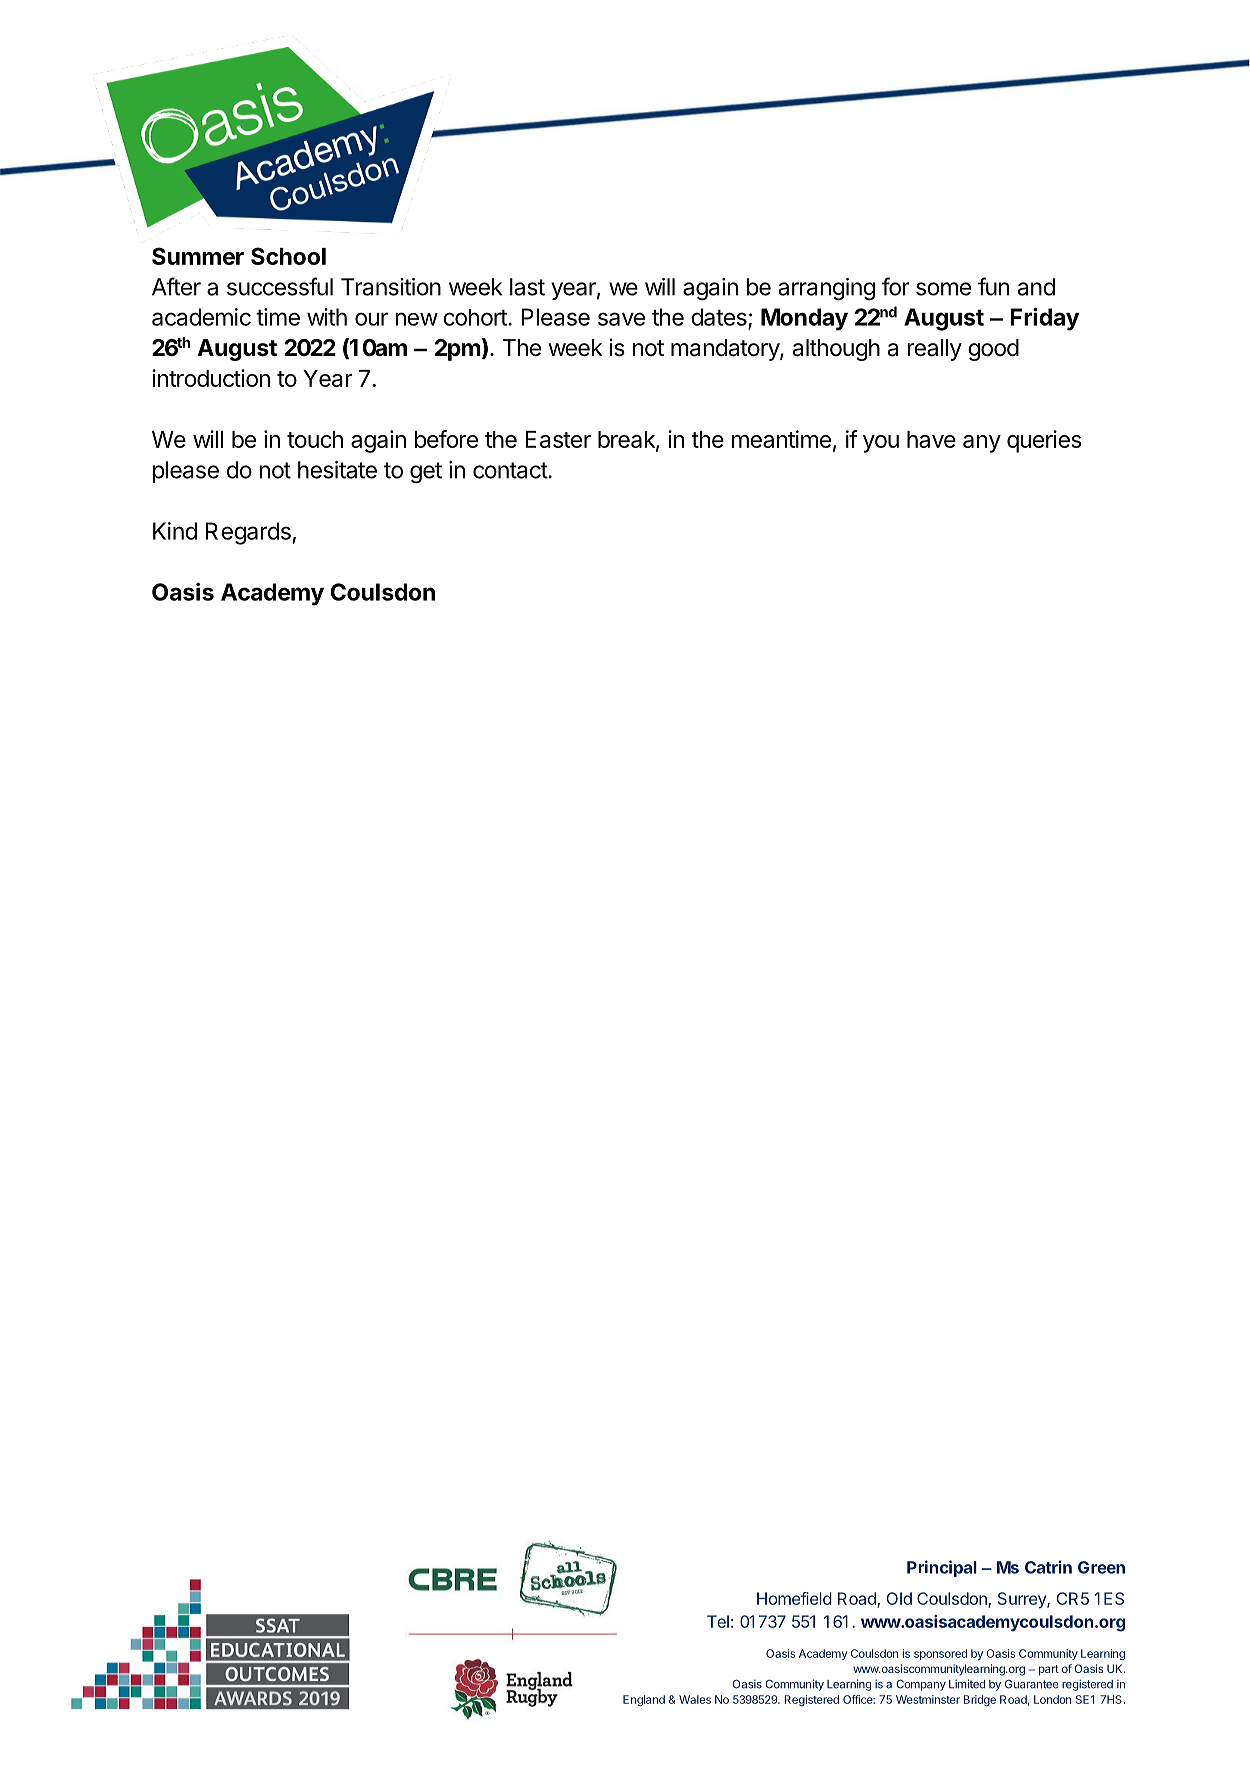 Image resolution: width=1250 pixels, height=1768 pixels. Describe the element at coordinates (511, 470) in the screenshot. I see `contact` at that location.
